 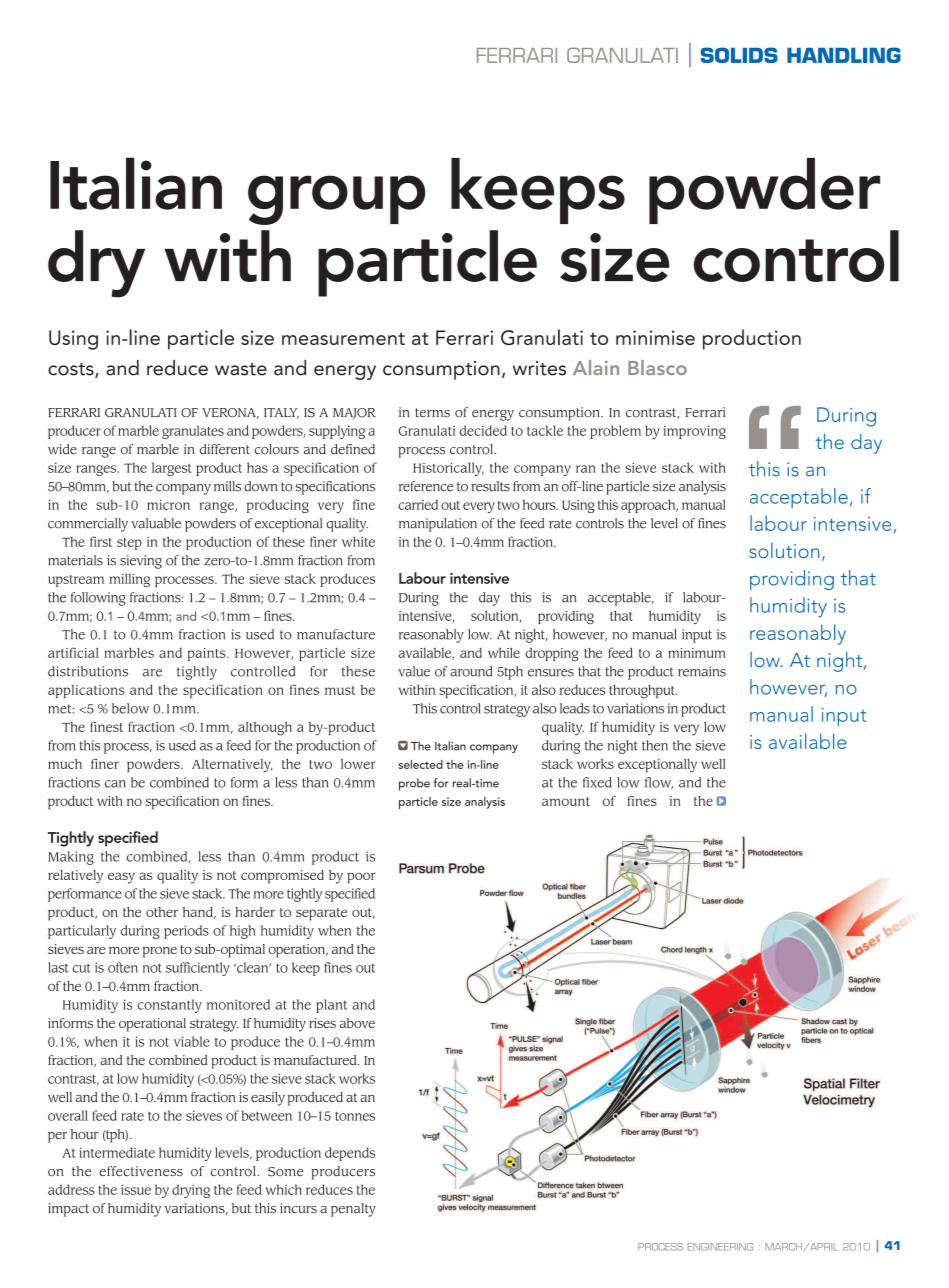 I want to click on flow, so click(x=659, y=783).
